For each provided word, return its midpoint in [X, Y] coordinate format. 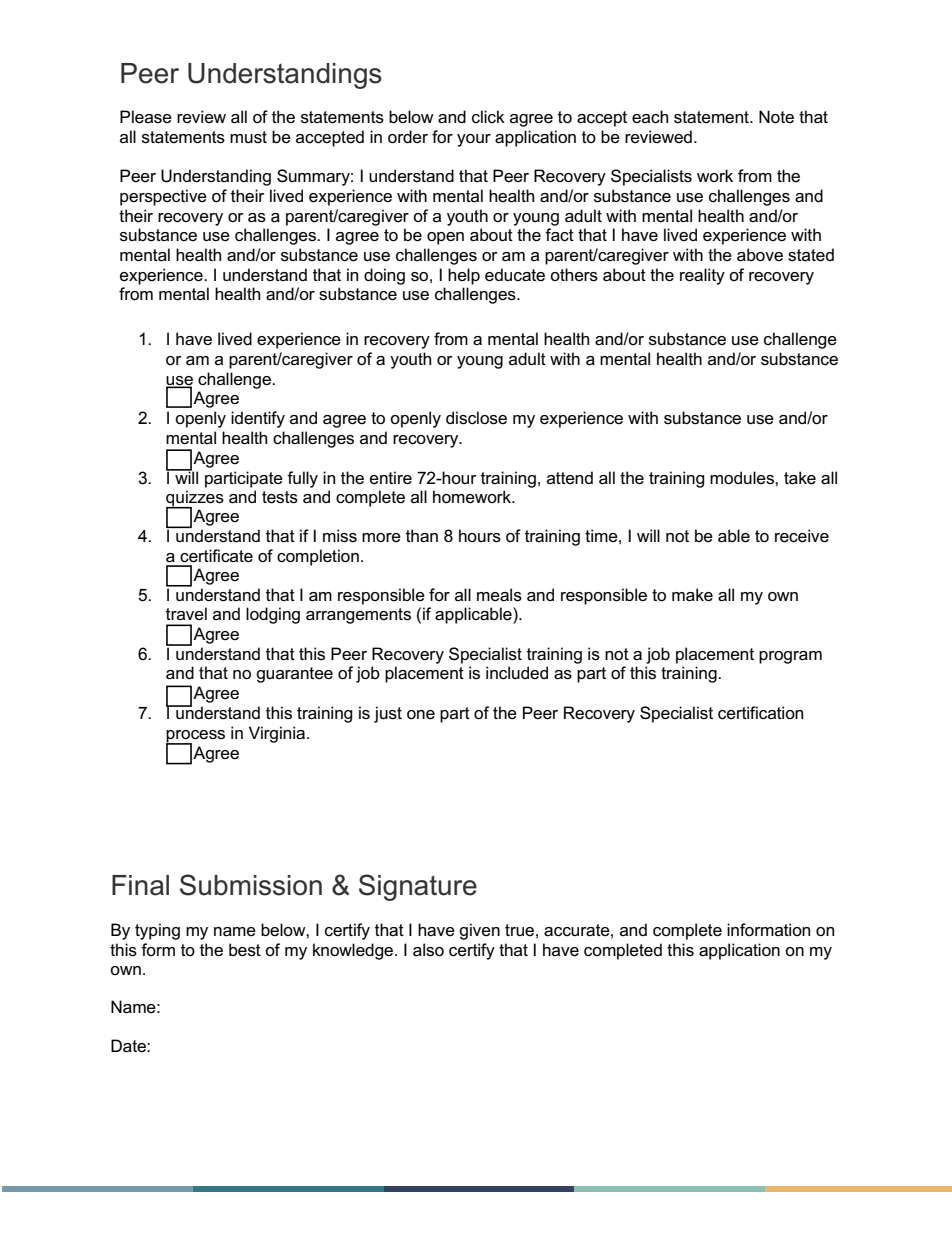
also [428, 950]
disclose [476, 418]
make [692, 595]
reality [702, 276]
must [248, 137]
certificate [216, 556]
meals [499, 595]
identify [258, 419]
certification [760, 713]
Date [129, 1046]
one [421, 715]
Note [776, 117]
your [474, 140]
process [195, 737]
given [479, 931]
